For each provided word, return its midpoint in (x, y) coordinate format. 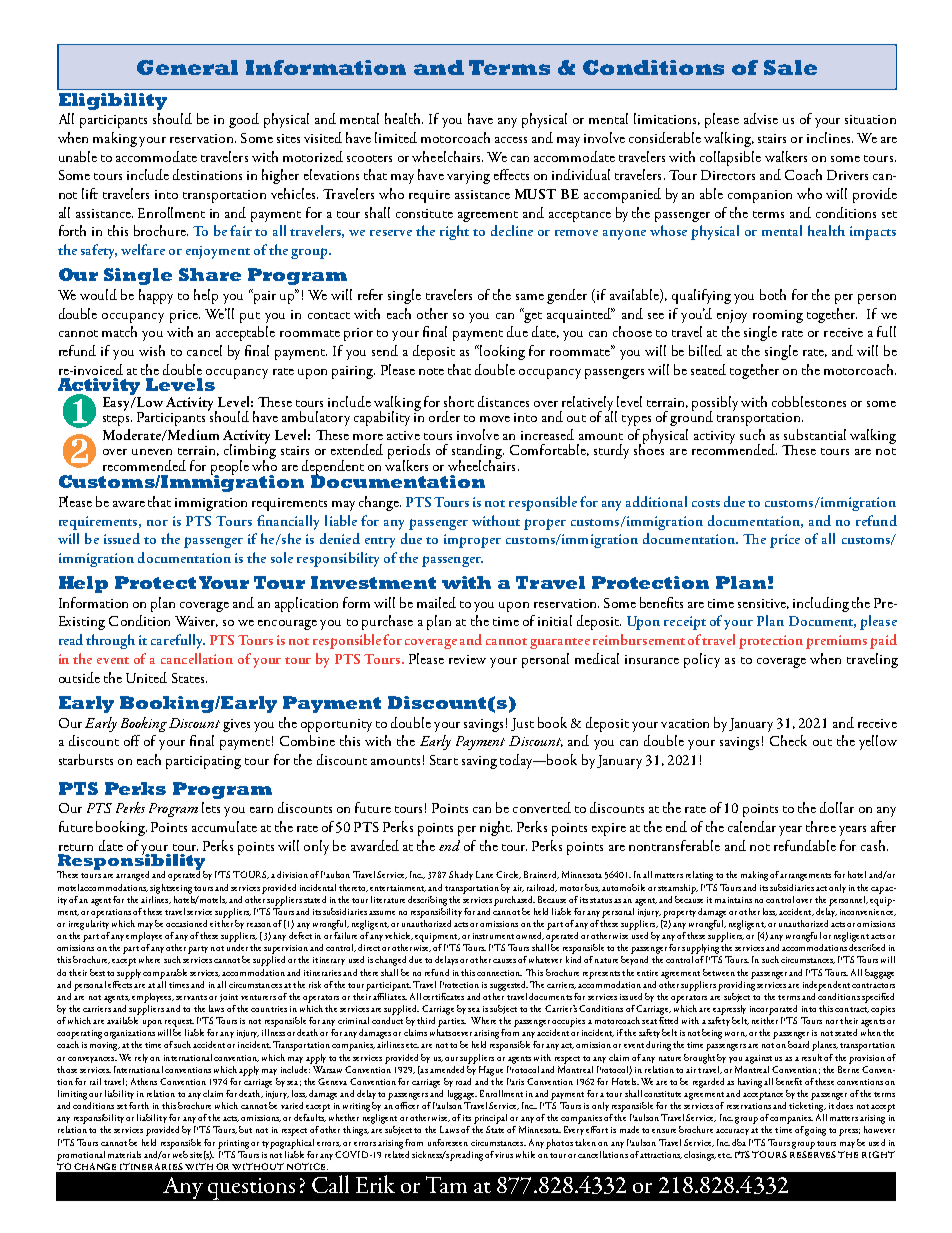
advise (761, 118)
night (496, 828)
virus (504, 1155)
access (511, 140)
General (187, 67)
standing (478, 453)
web (179, 1153)
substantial (815, 434)
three (821, 826)
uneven (152, 452)
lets (211, 807)
